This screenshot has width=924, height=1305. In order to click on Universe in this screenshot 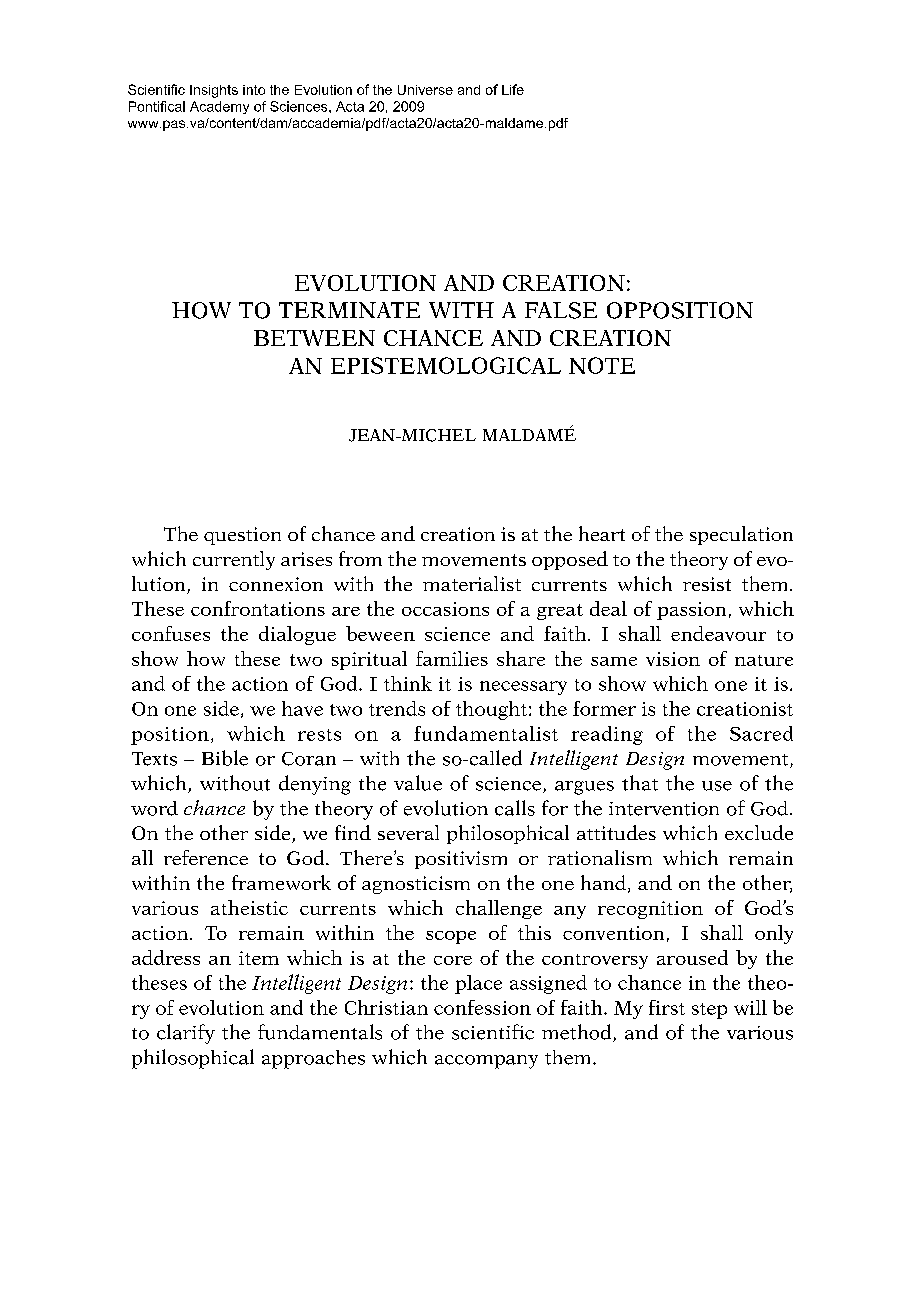, I will do `click(425, 90)`.
